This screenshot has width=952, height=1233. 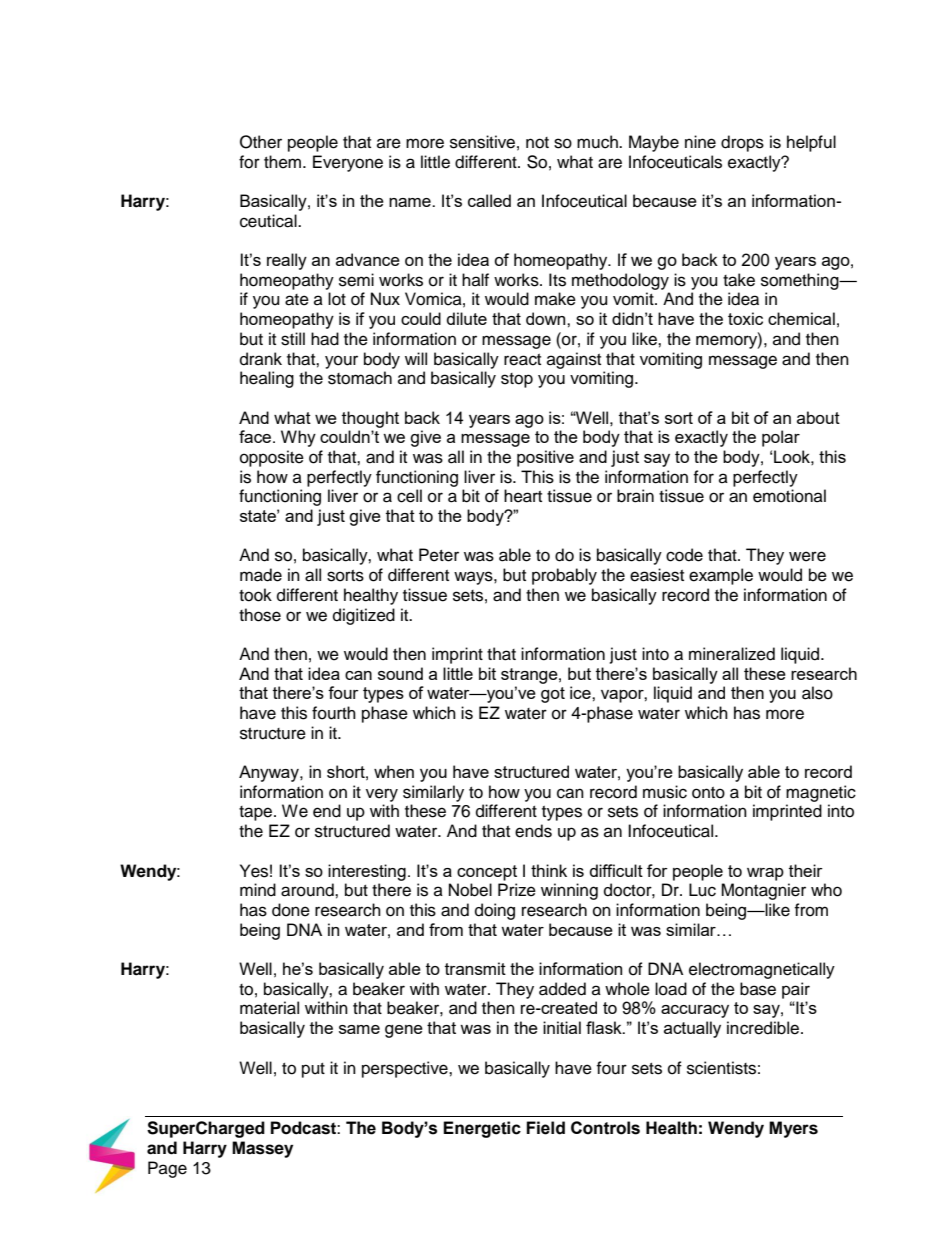 I want to click on drops, so click(x=742, y=143).
